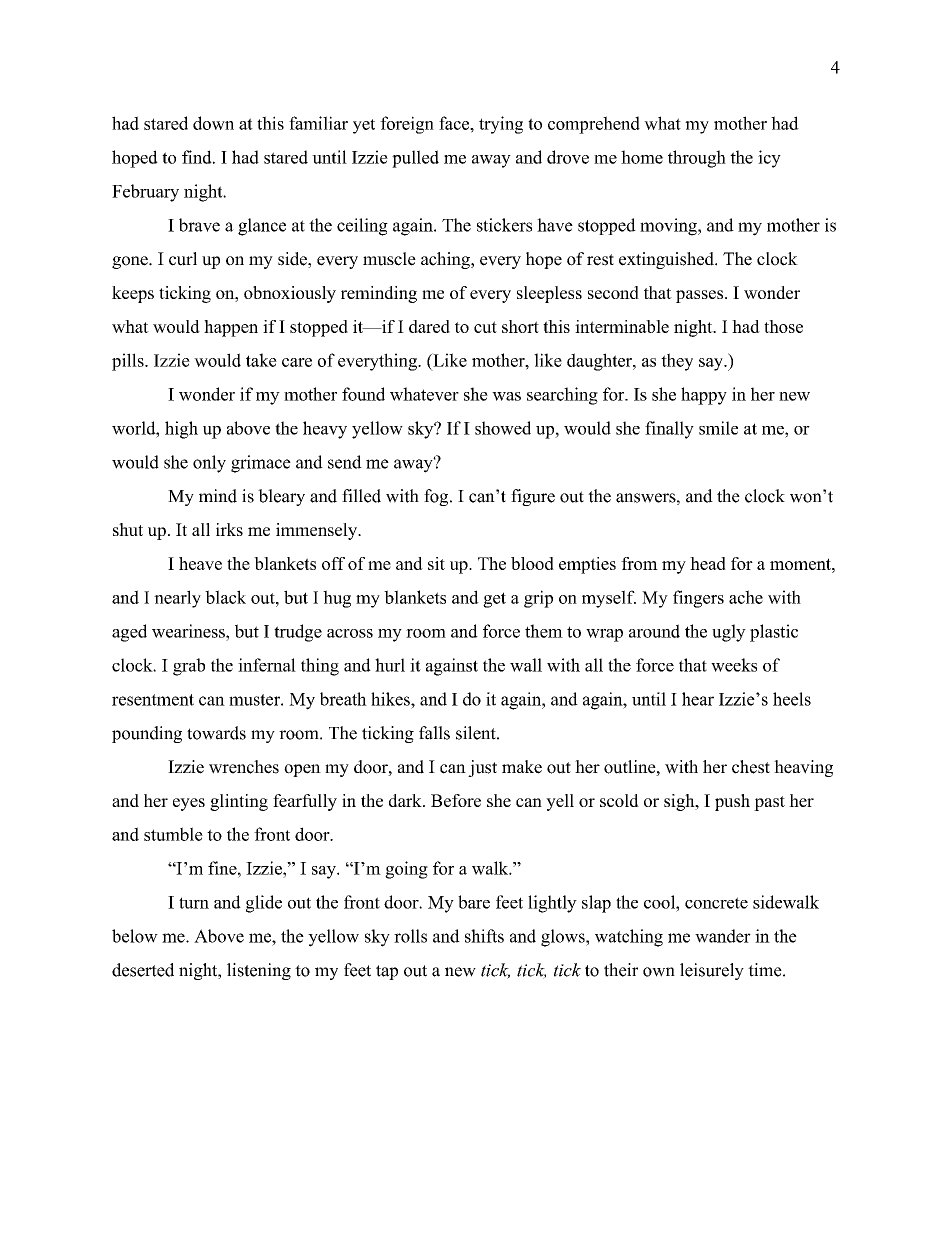  I want to click on listening, so click(259, 971).
